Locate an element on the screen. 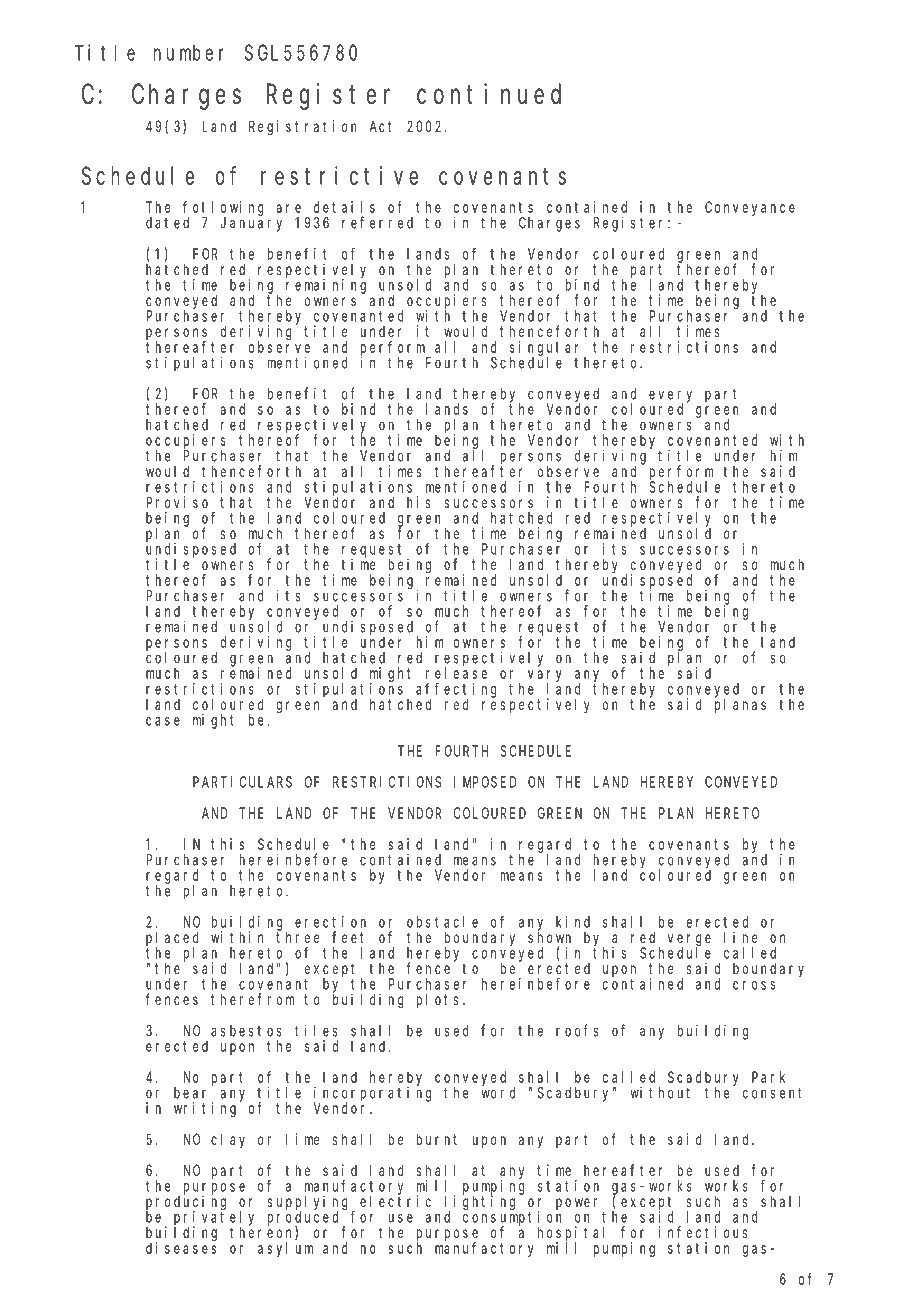 The width and height of the screenshot is (924, 1308). privately is located at coordinates (214, 1218).
